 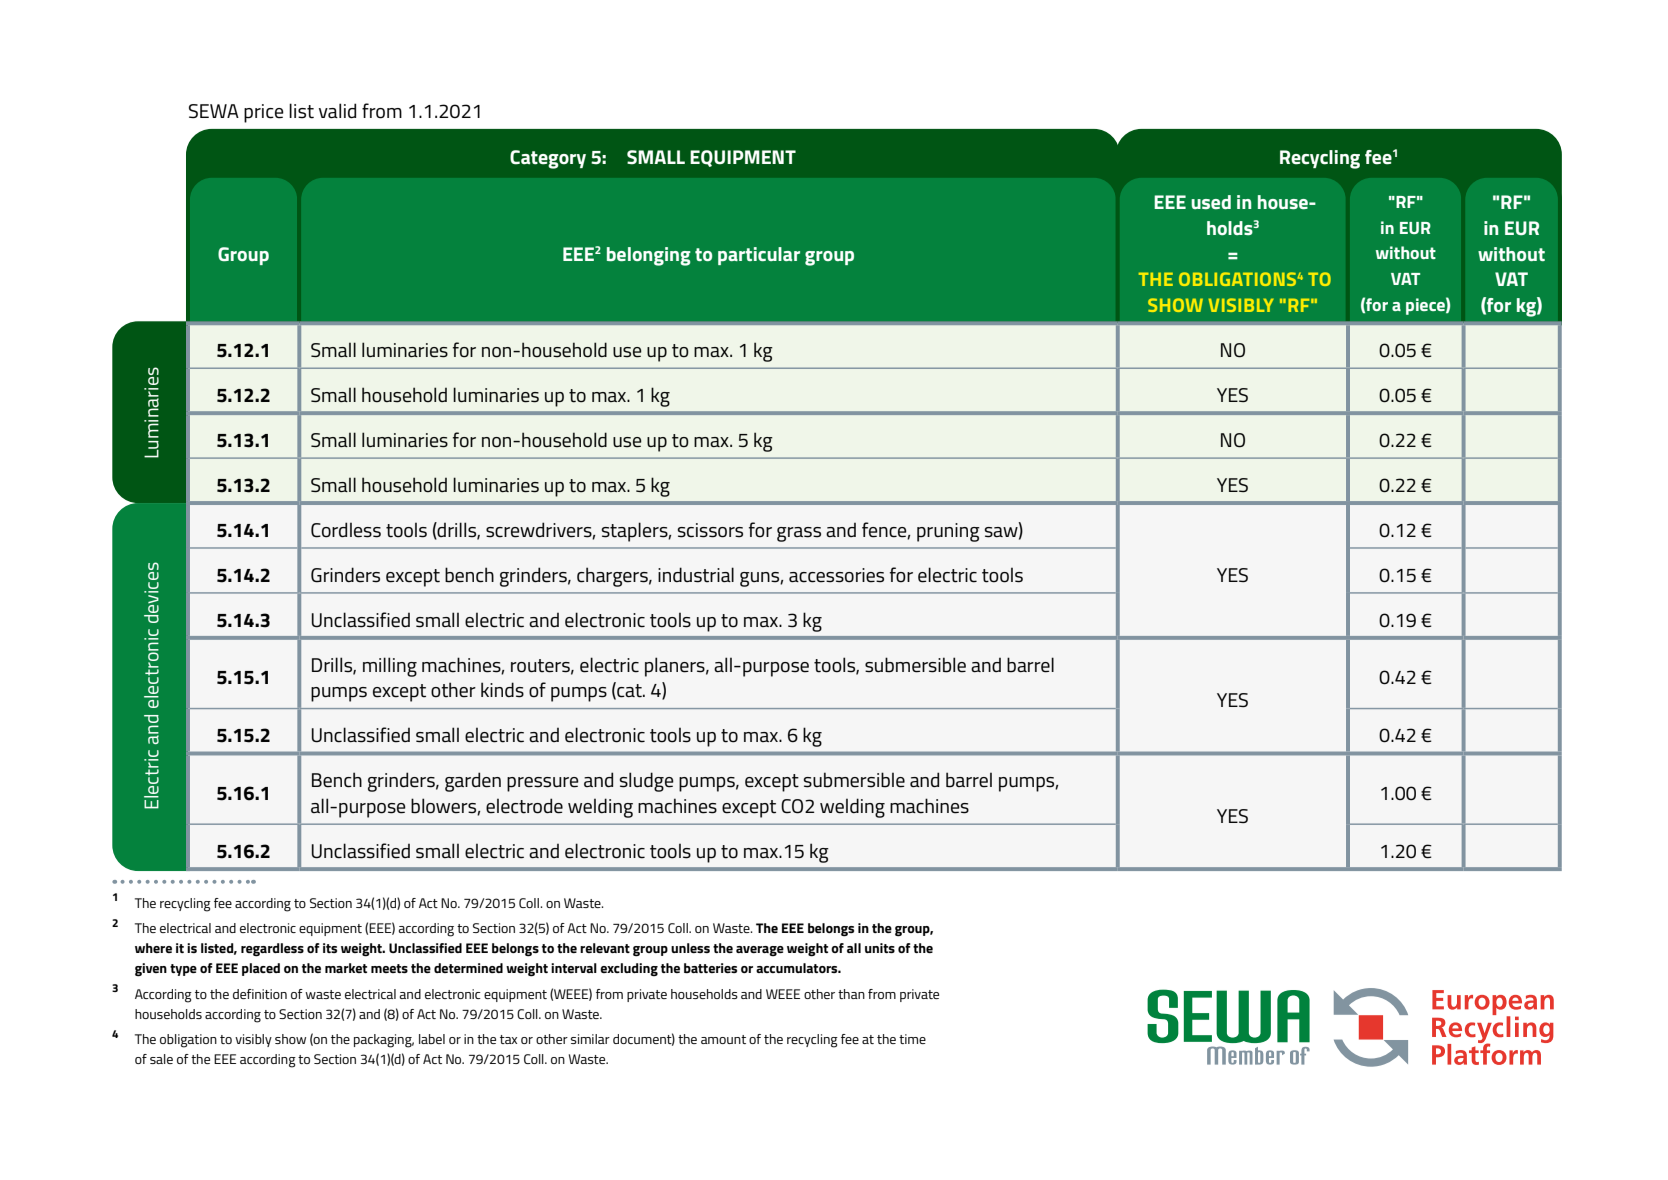 I want to click on garden, so click(x=473, y=782).
